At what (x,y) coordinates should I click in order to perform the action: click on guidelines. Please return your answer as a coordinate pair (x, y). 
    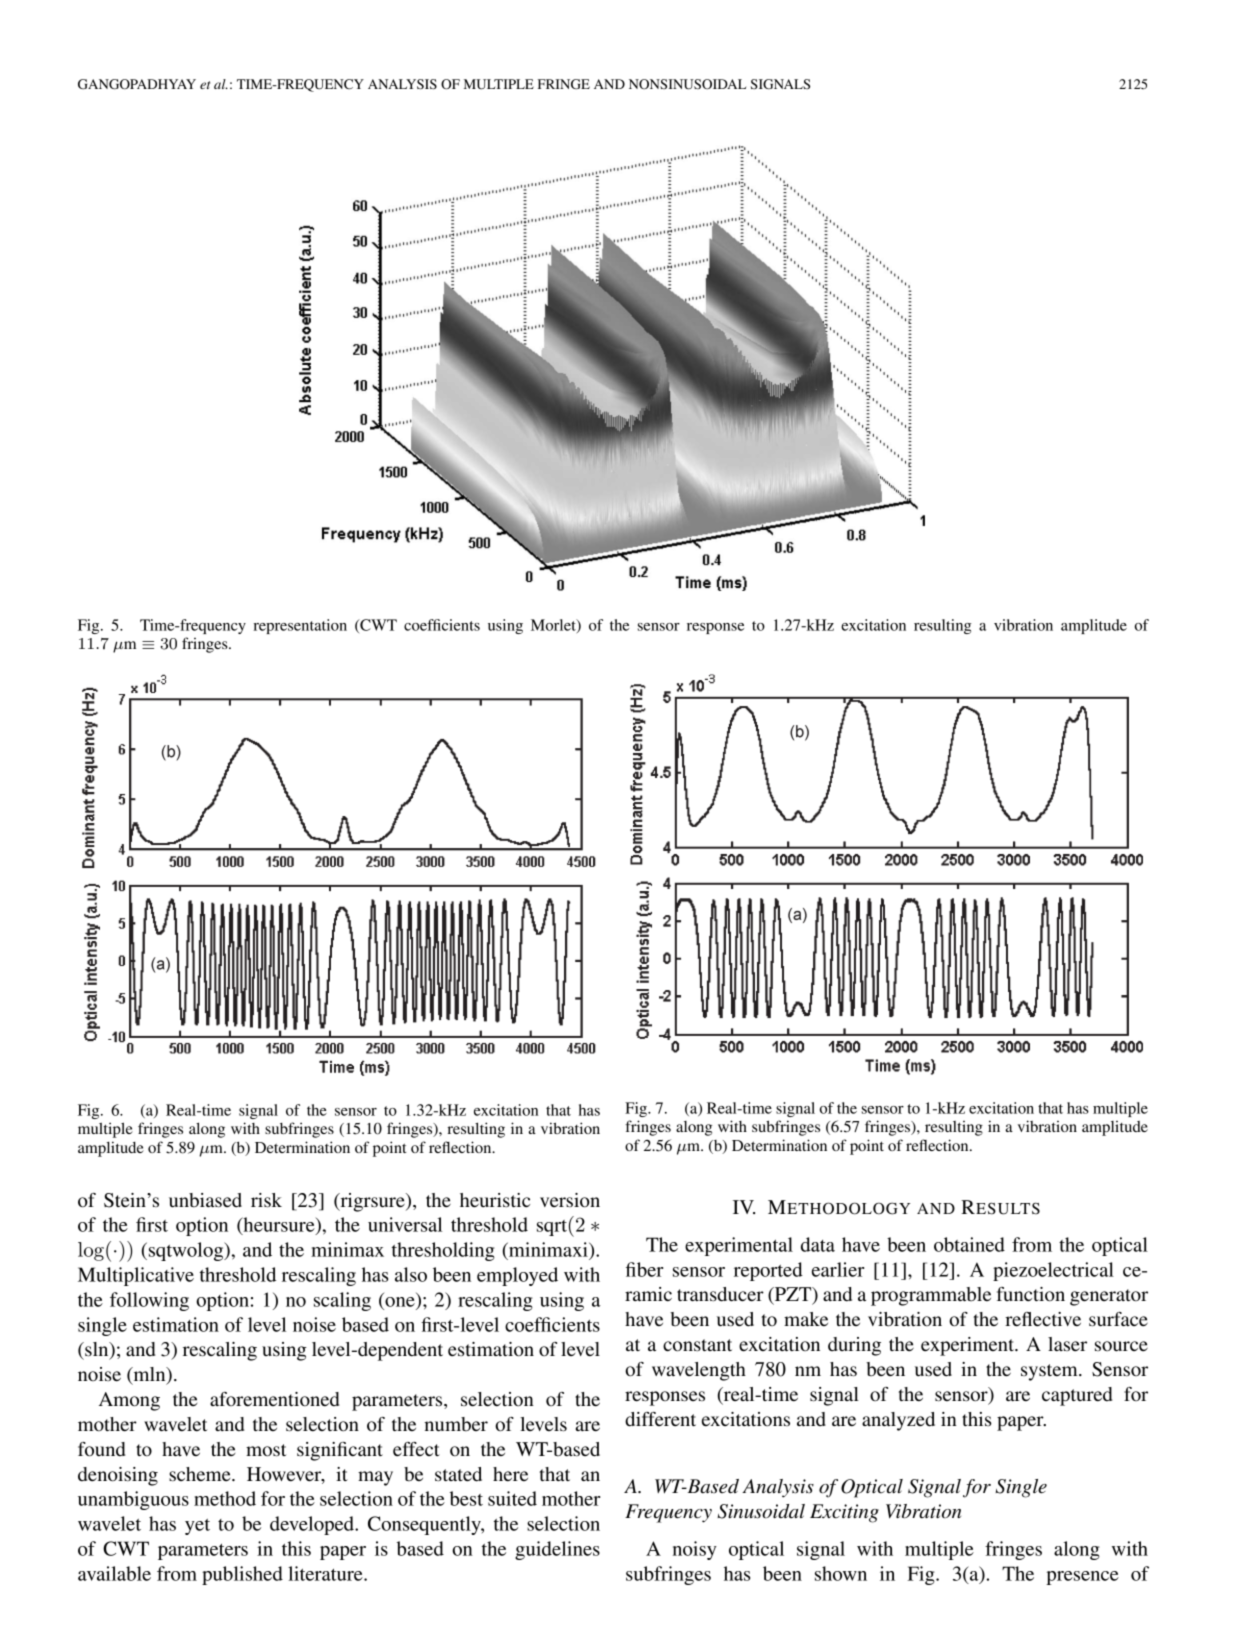
    Looking at the image, I should click on (557, 1550).
